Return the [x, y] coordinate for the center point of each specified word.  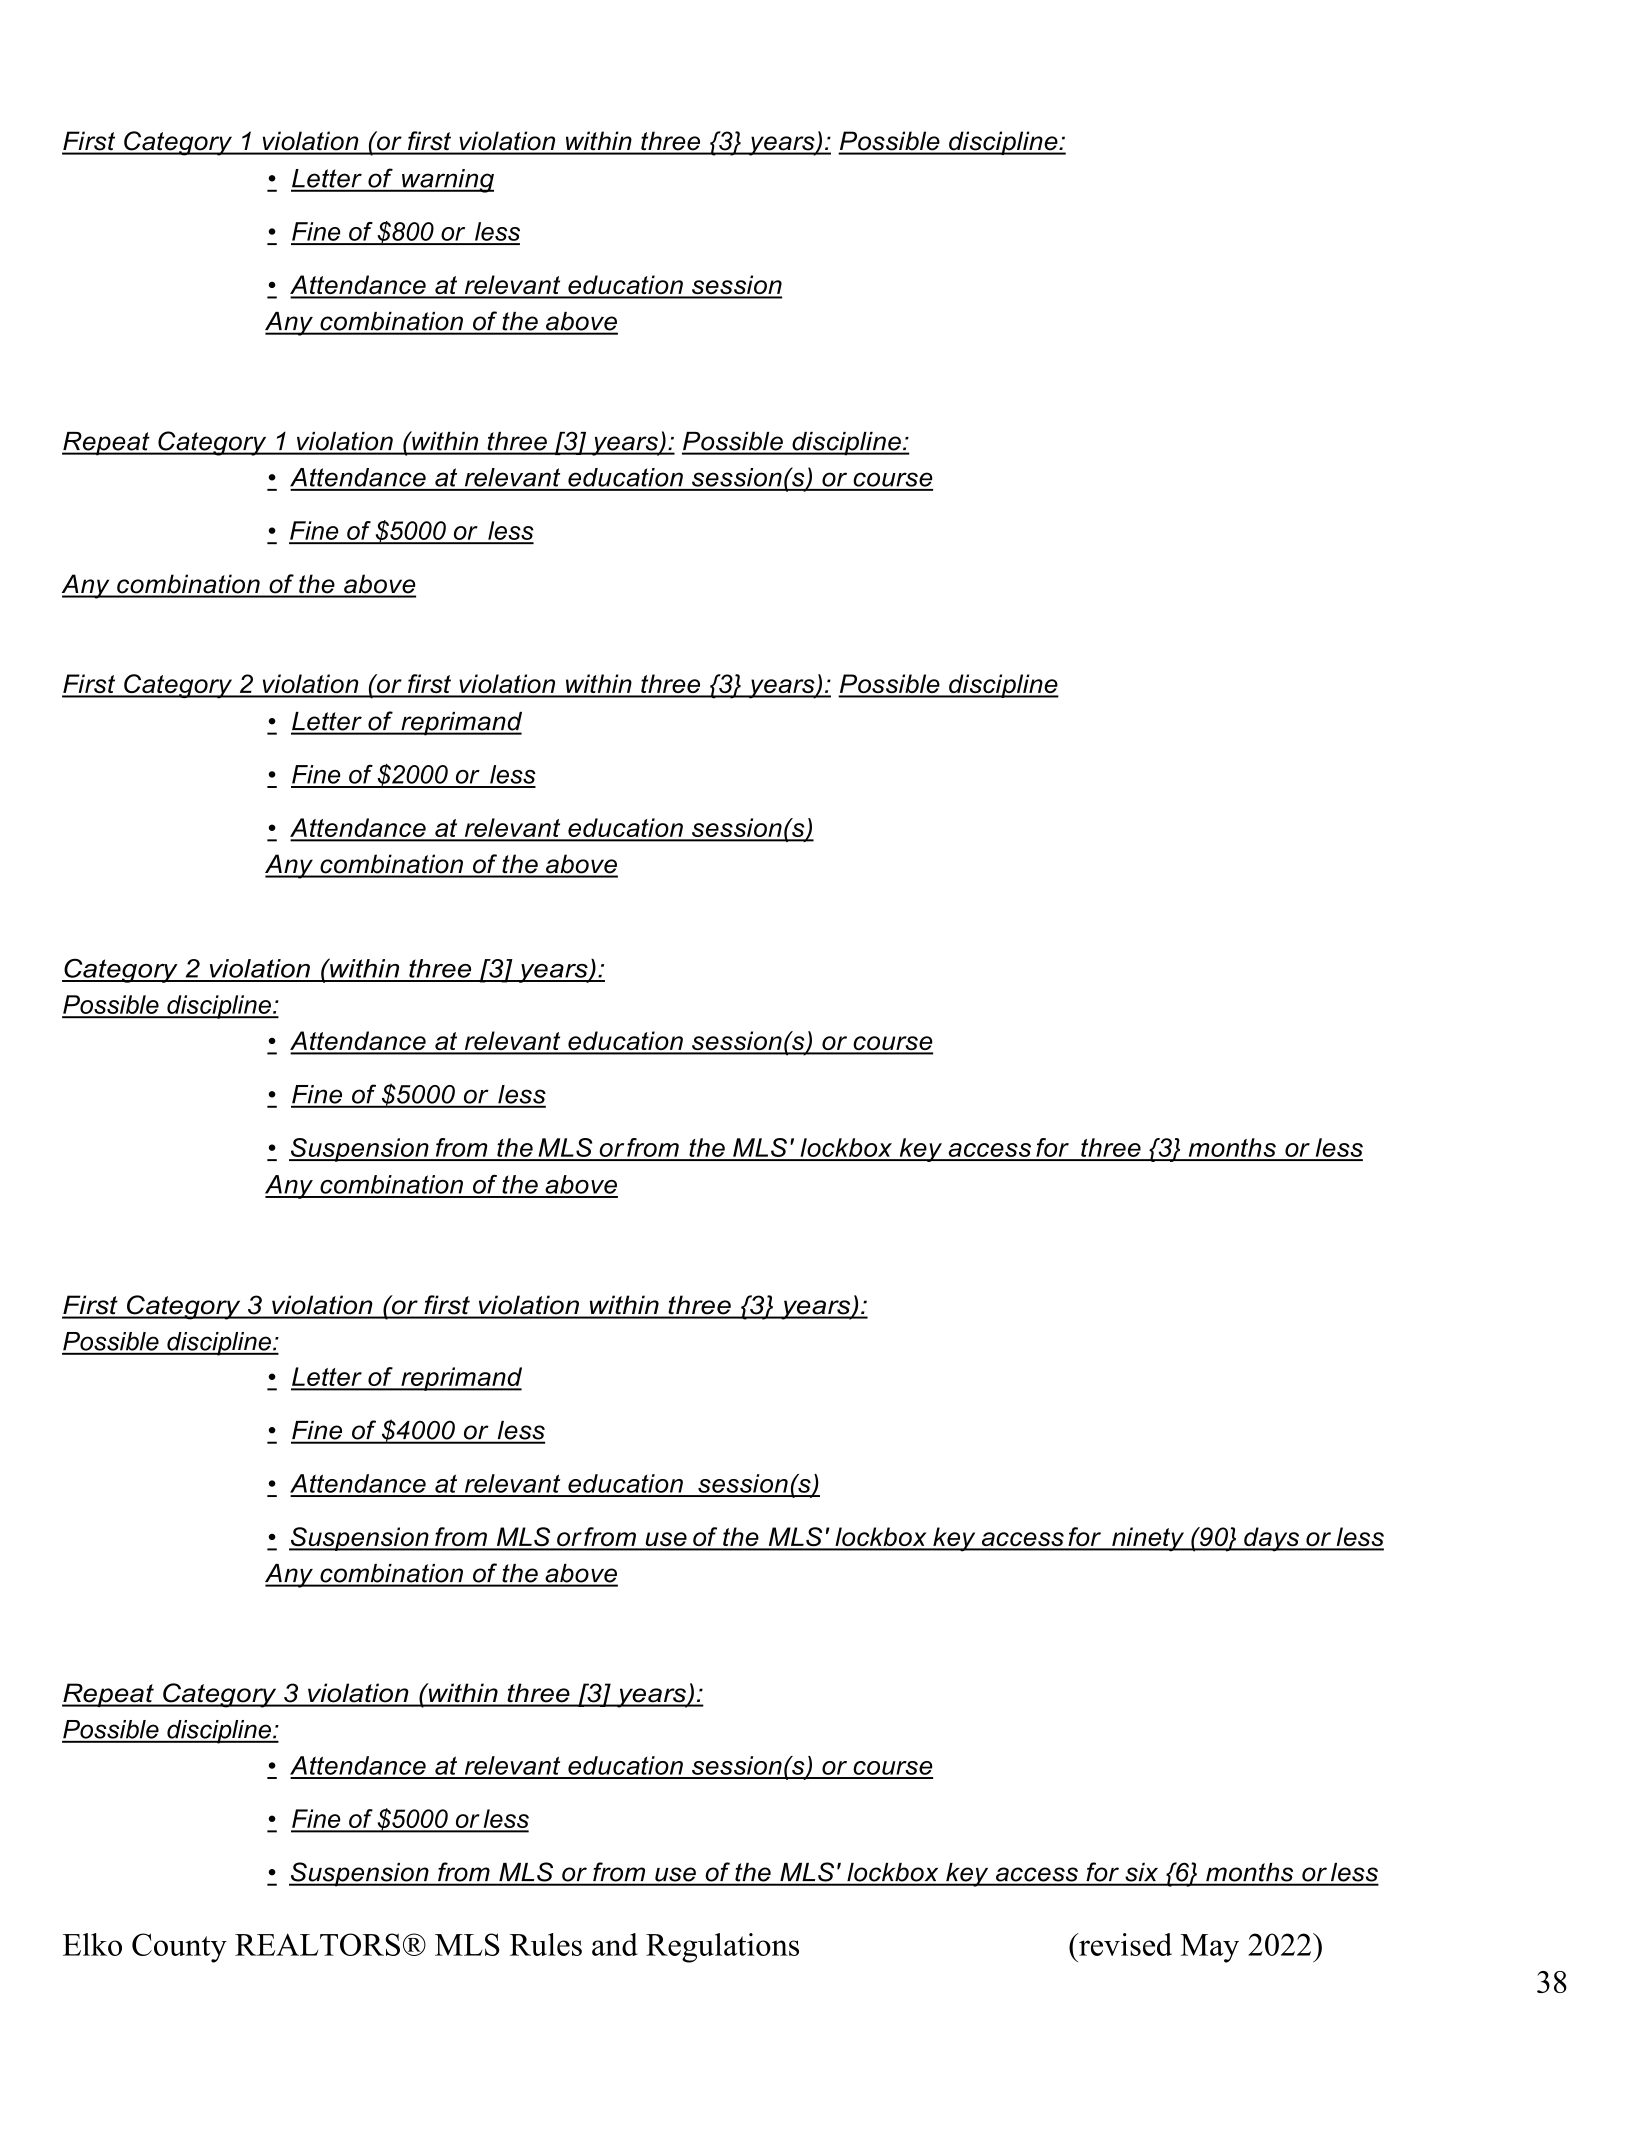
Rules [546, 1944]
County [179, 1948]
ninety [1148, 1539]
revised [1124, 1944]
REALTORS [317, 1944]
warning [447, 181]
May [1209, 1948]
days [1272, 1539]
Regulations [722, 1948]
